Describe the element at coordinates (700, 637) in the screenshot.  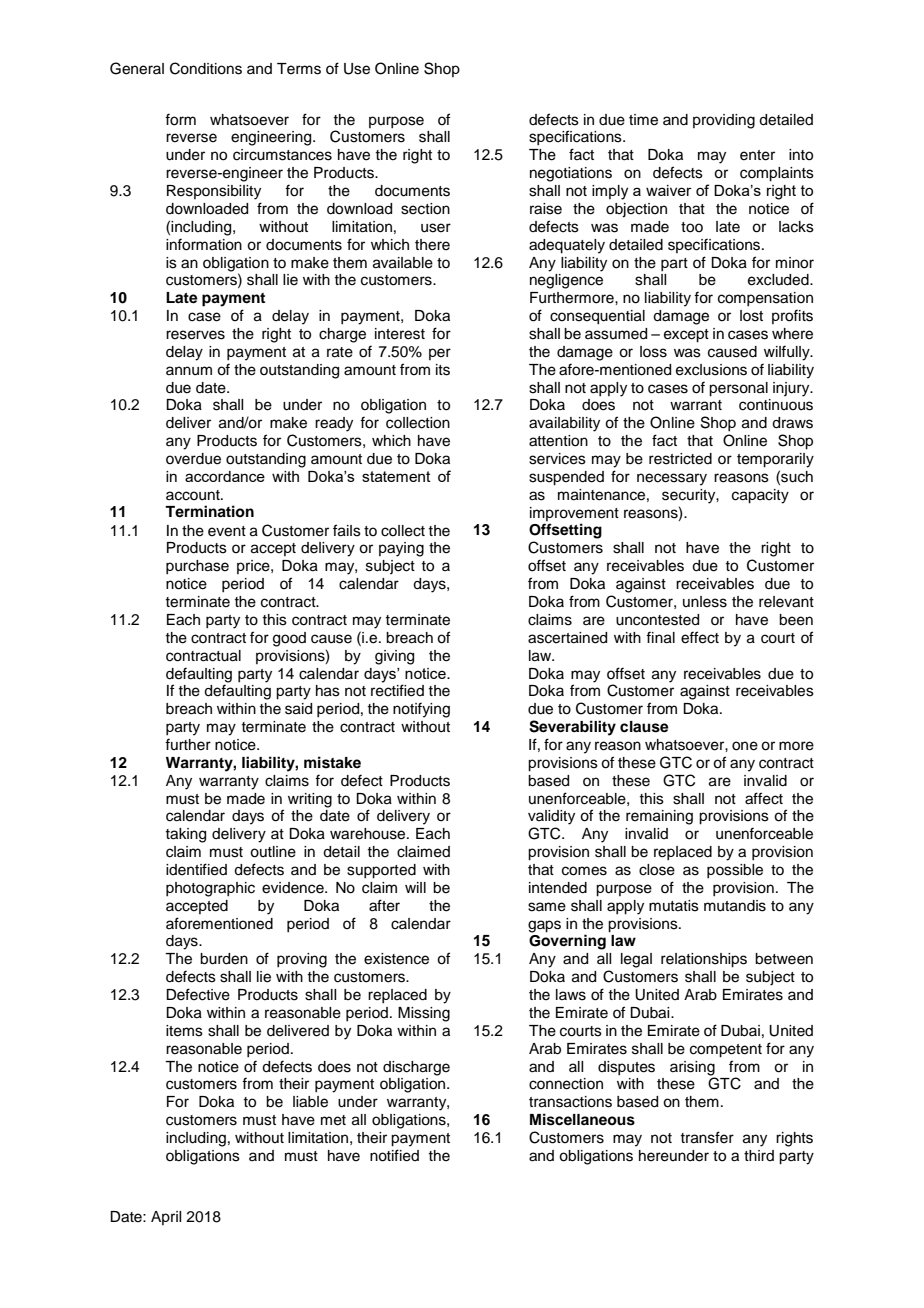
I see `effect` at that location.
